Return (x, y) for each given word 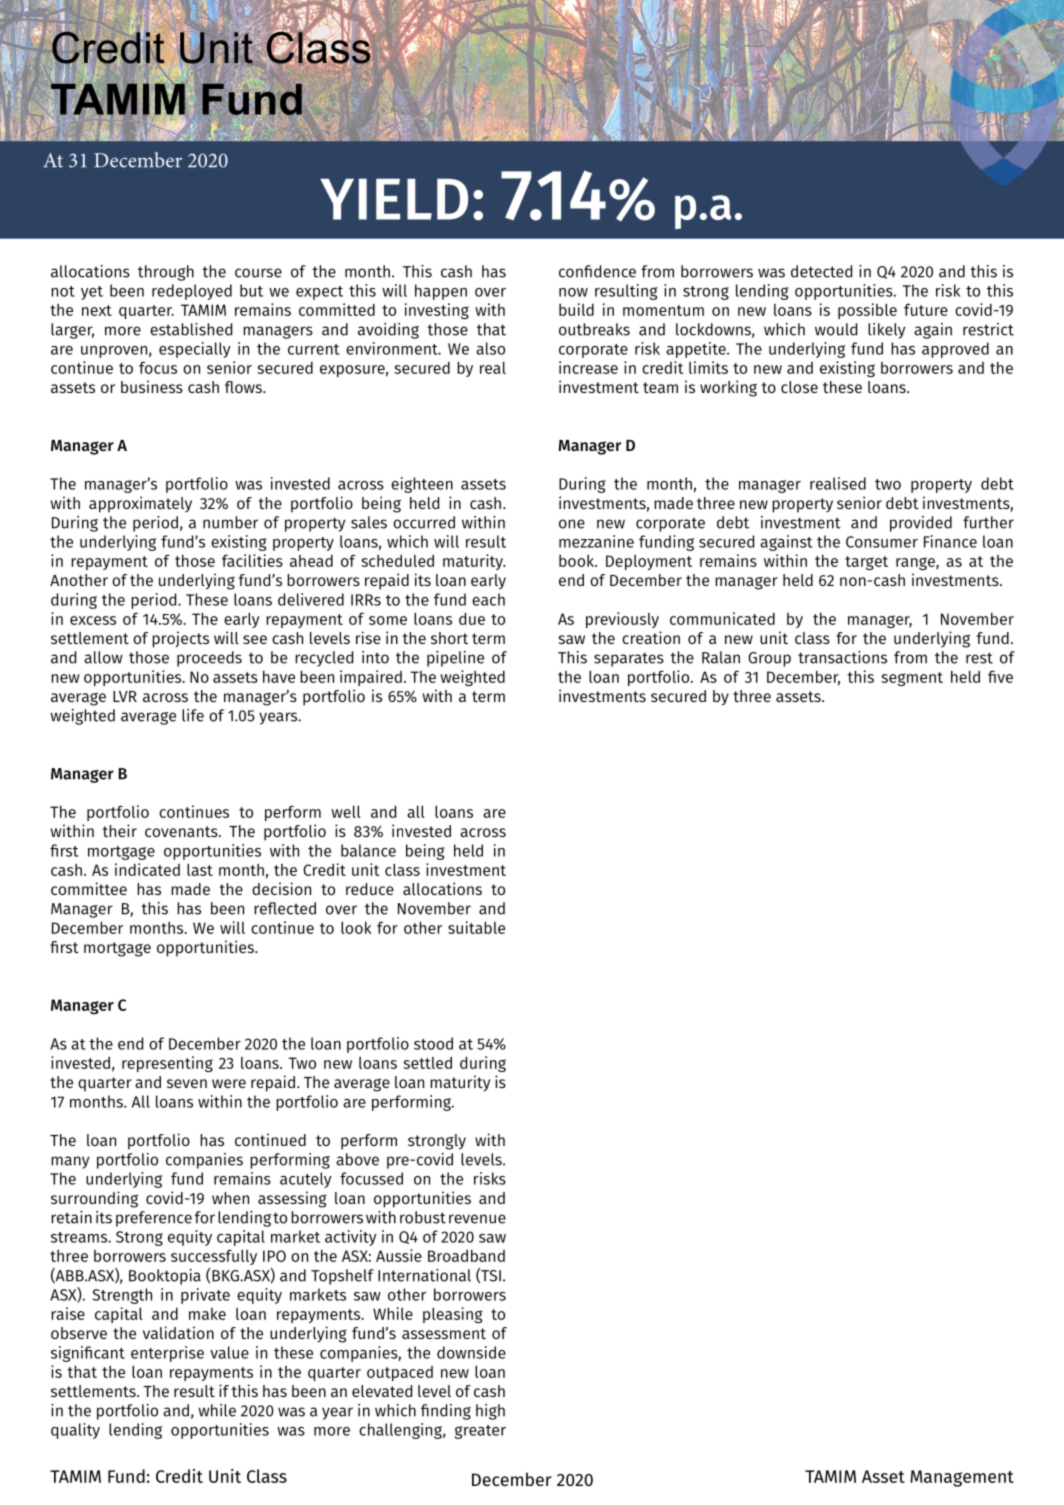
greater (480, 1432)
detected (821, 271)
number (230, 522)
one (572, 524)
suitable (476, 927)
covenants (182, 831)
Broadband (466, 1256)
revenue (477, 1219)
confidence (597, 271)
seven (187, 1083)
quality (75, 1431)
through (166, 273)
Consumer (882, 542)
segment (912, 679)
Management (962, 1478)
